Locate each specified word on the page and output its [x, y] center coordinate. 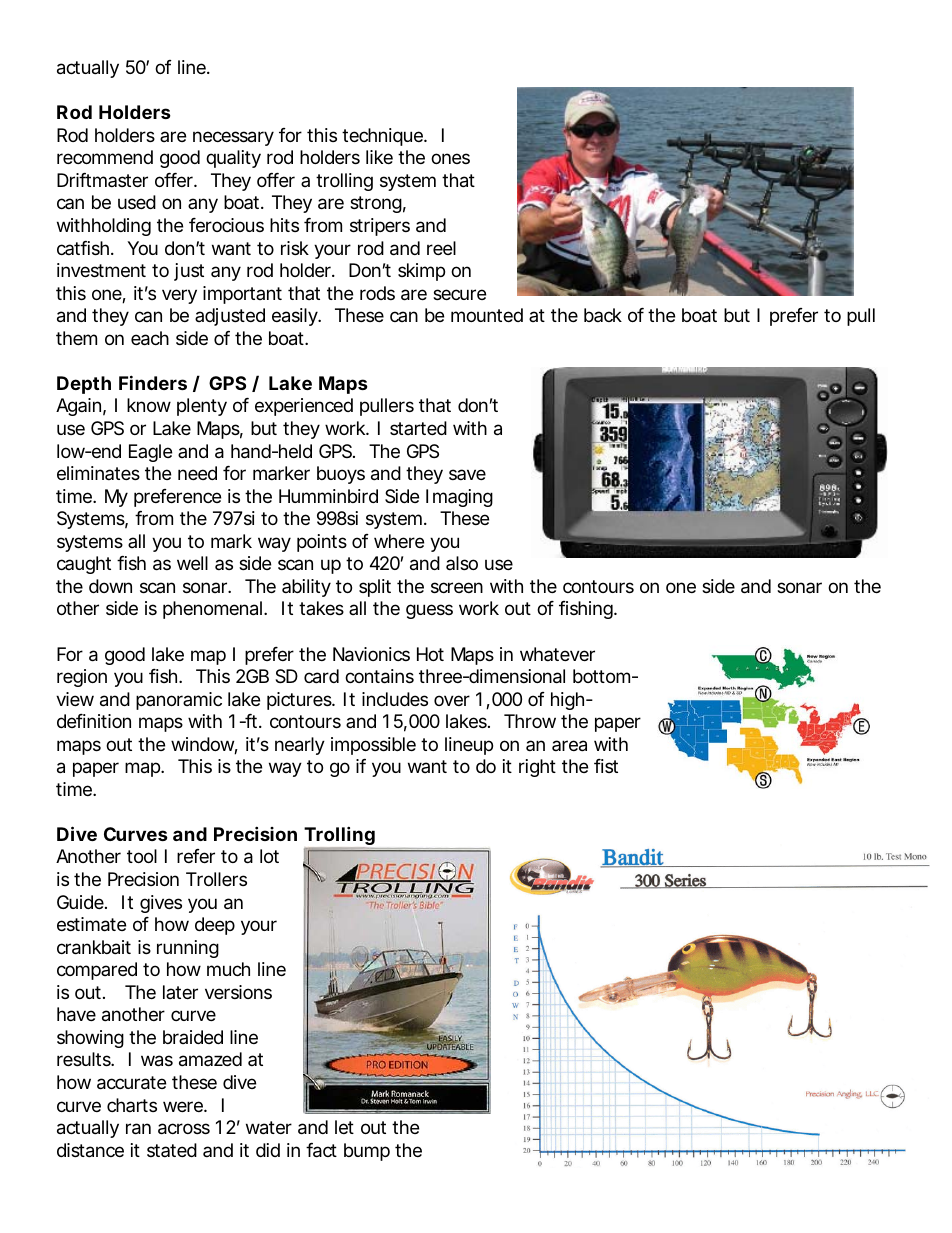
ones [450, 158]
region [82, 678]
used [137, 202]
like [379, 157]
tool [142, 856]
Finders [153, 382]
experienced [304, 407]
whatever [557, 654]
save [467, 474]
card [321, 676]
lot [269, 856]
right [537, 768]
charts [132, 1105]
